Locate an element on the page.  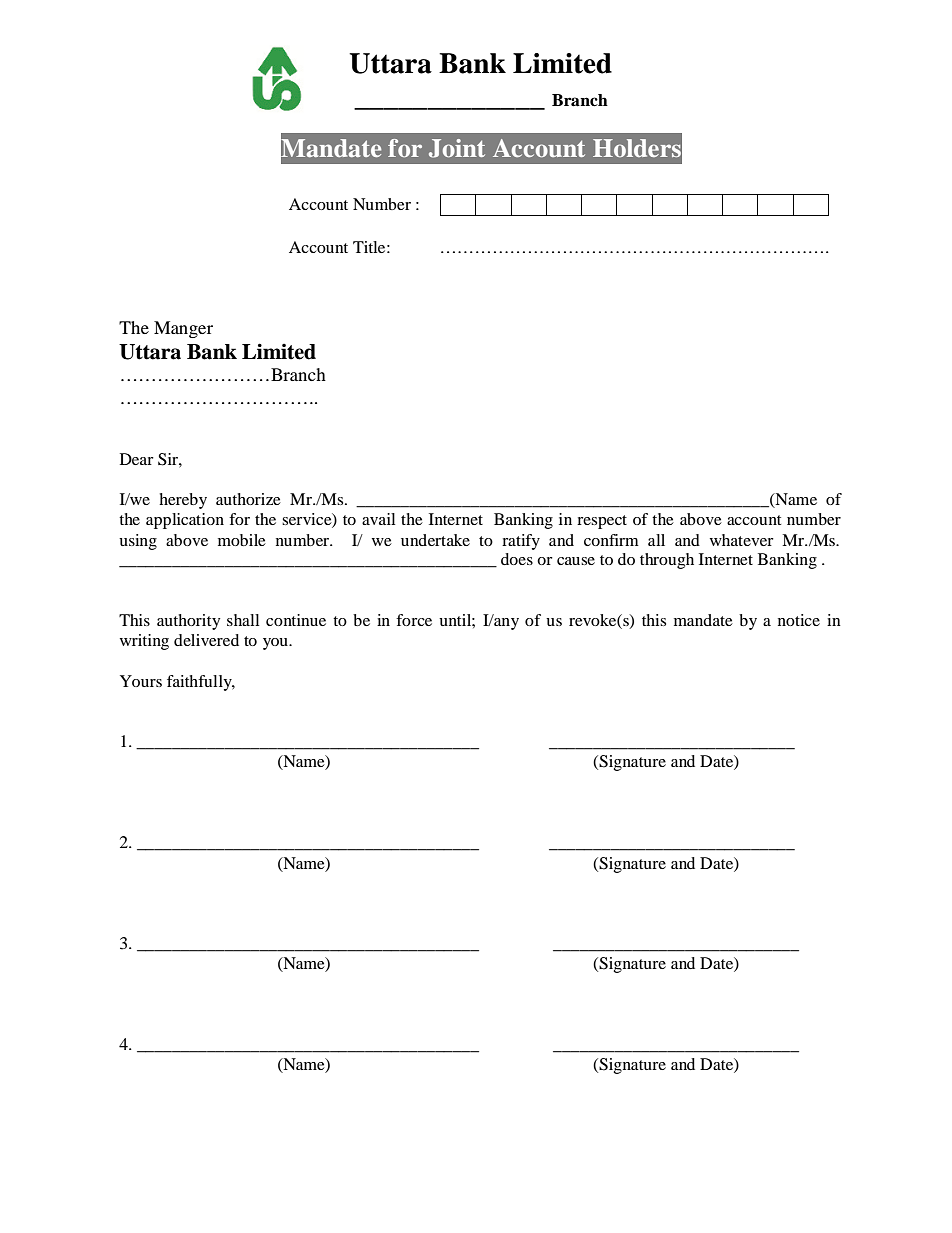
respect is located at coordinates (602, 522).
